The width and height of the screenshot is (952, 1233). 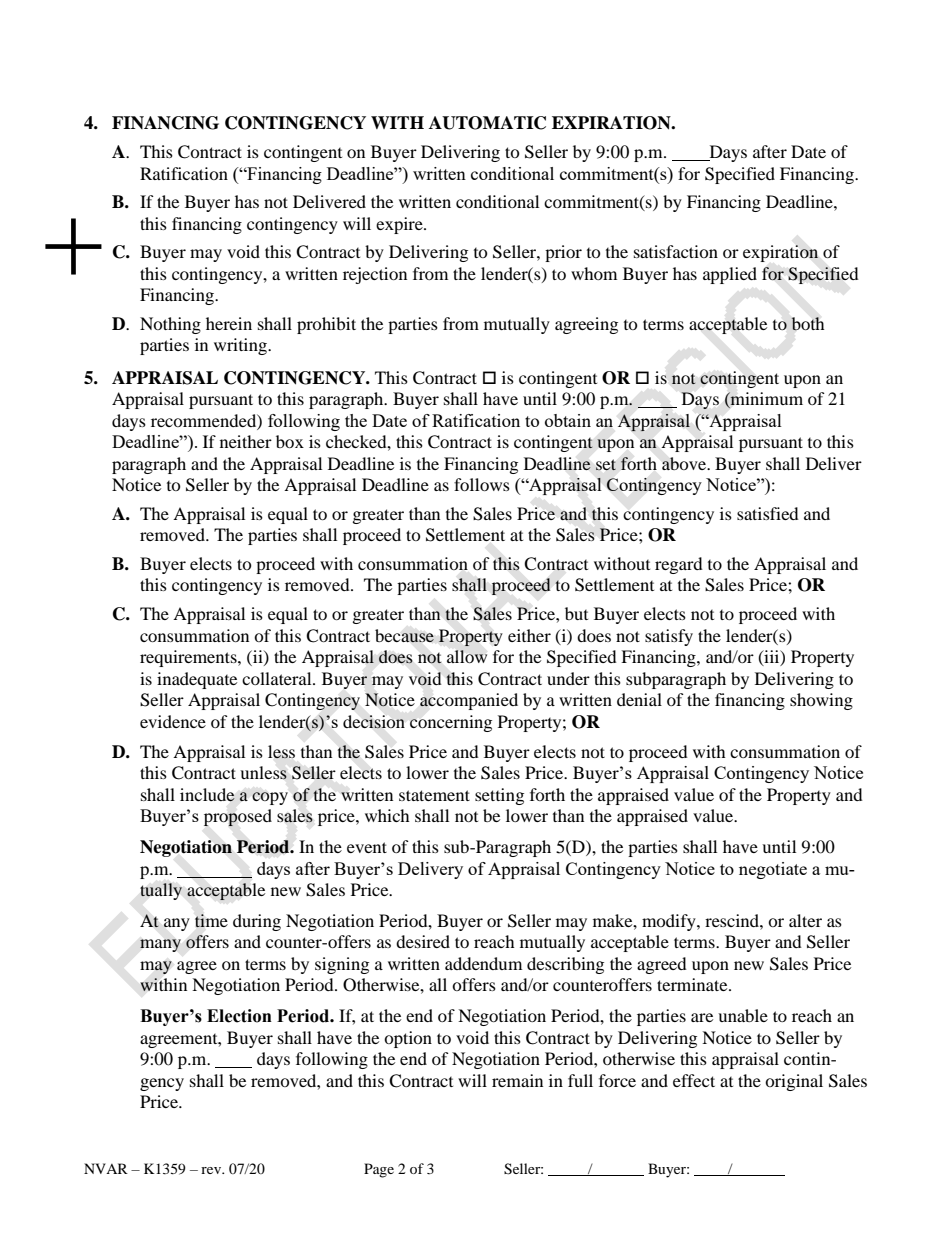 What do you see at coordinates (290, 441) in the screenshot?
I see `box` at bounding box center [290, 441].
